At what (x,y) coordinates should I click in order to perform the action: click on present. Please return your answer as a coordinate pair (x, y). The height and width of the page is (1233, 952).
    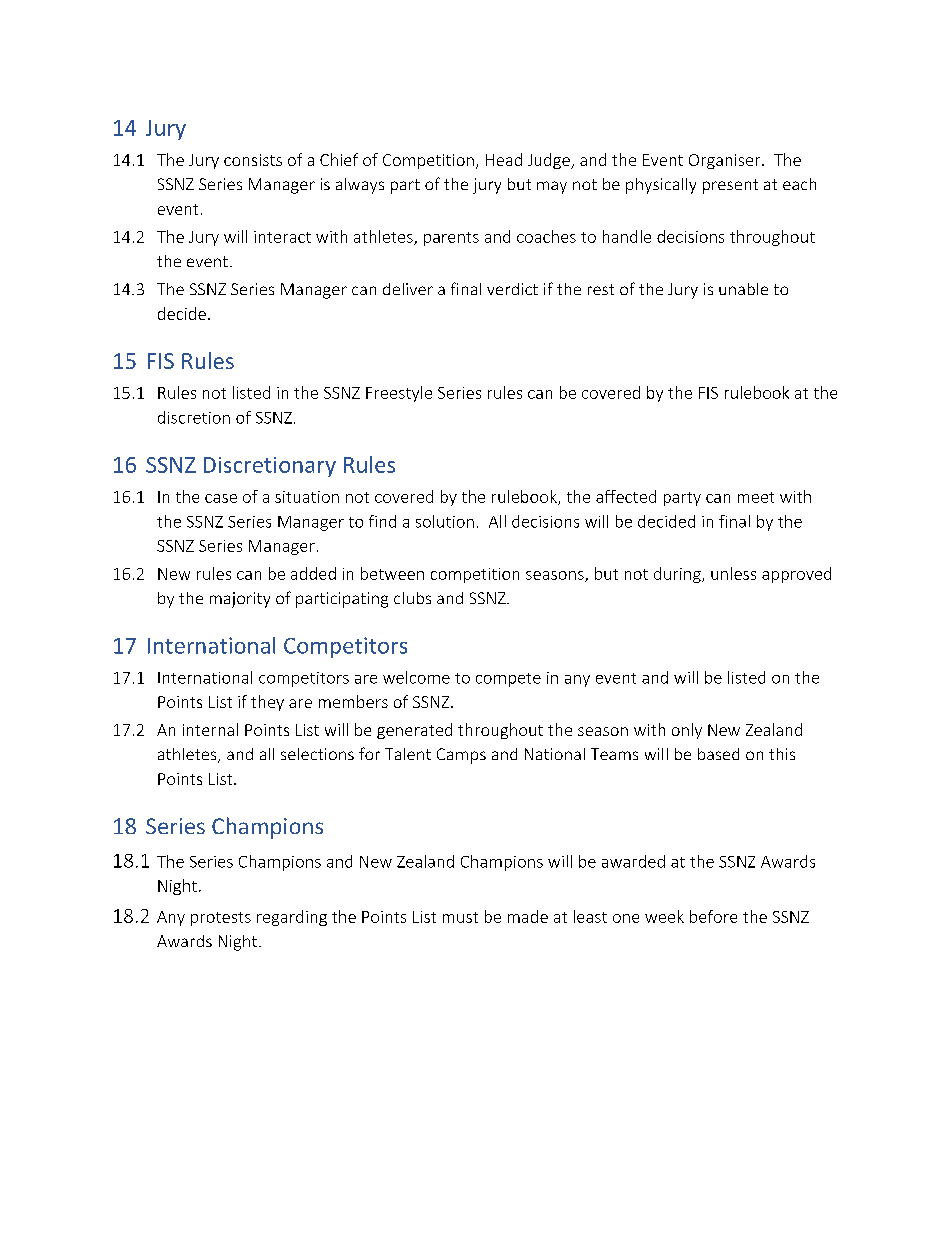
    Looking at the image, I should click on (730, 186).
